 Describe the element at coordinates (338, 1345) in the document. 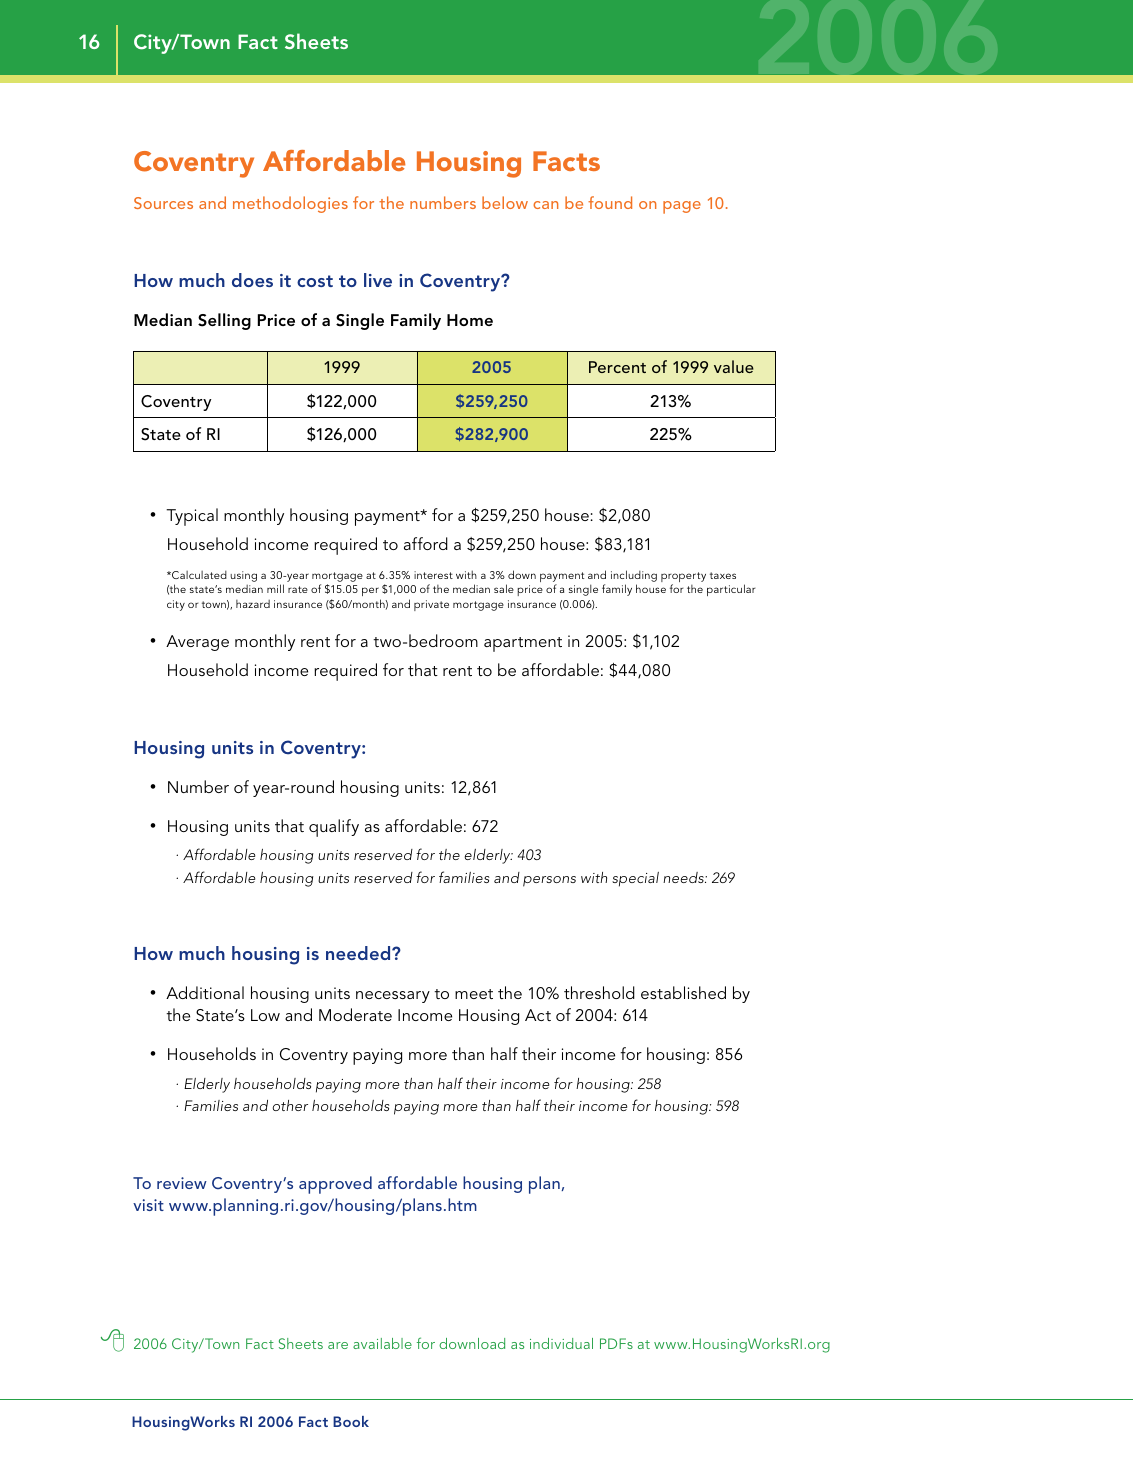

I see `are` at that location.
